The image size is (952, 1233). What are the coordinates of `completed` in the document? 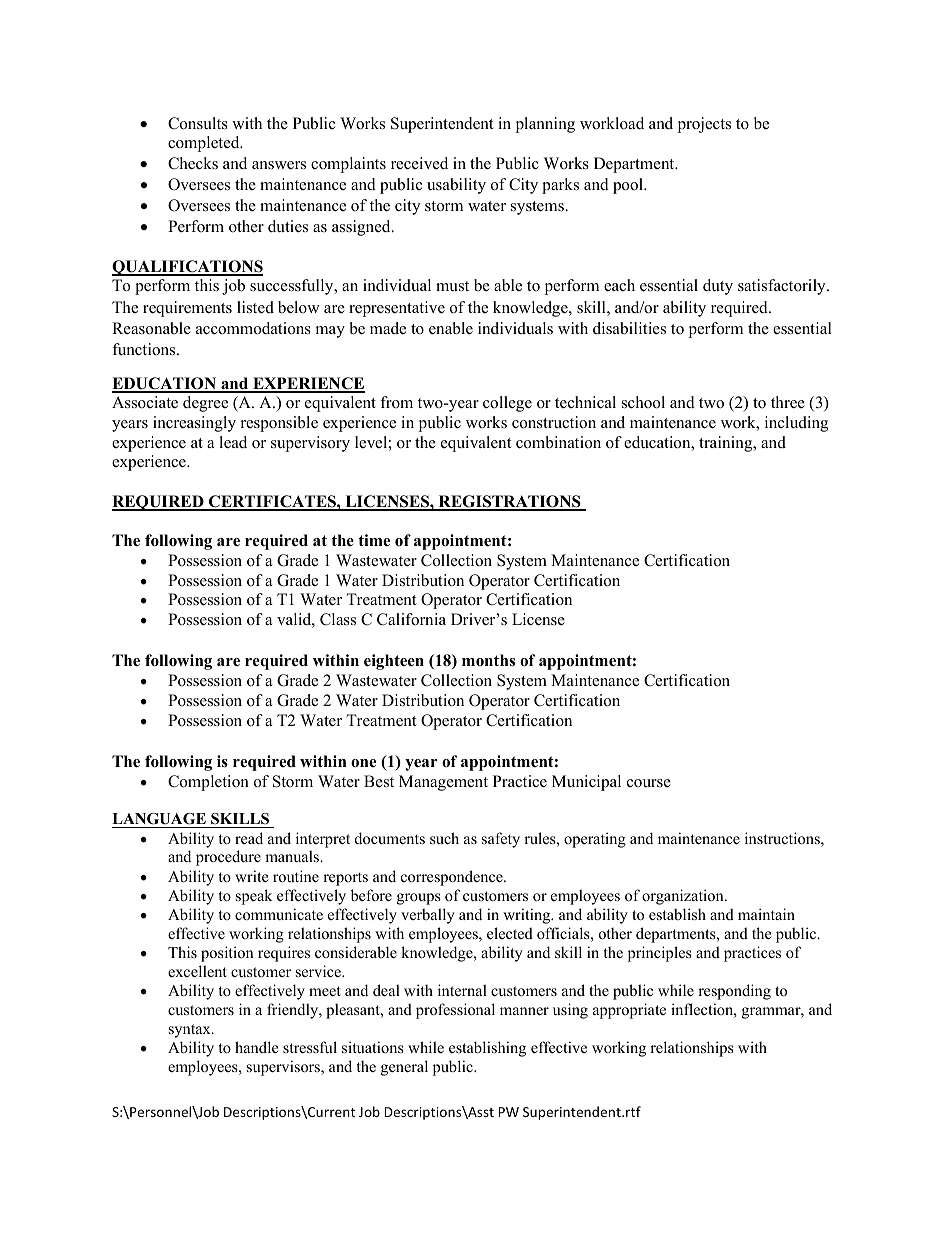 It's located at (205, 144).
